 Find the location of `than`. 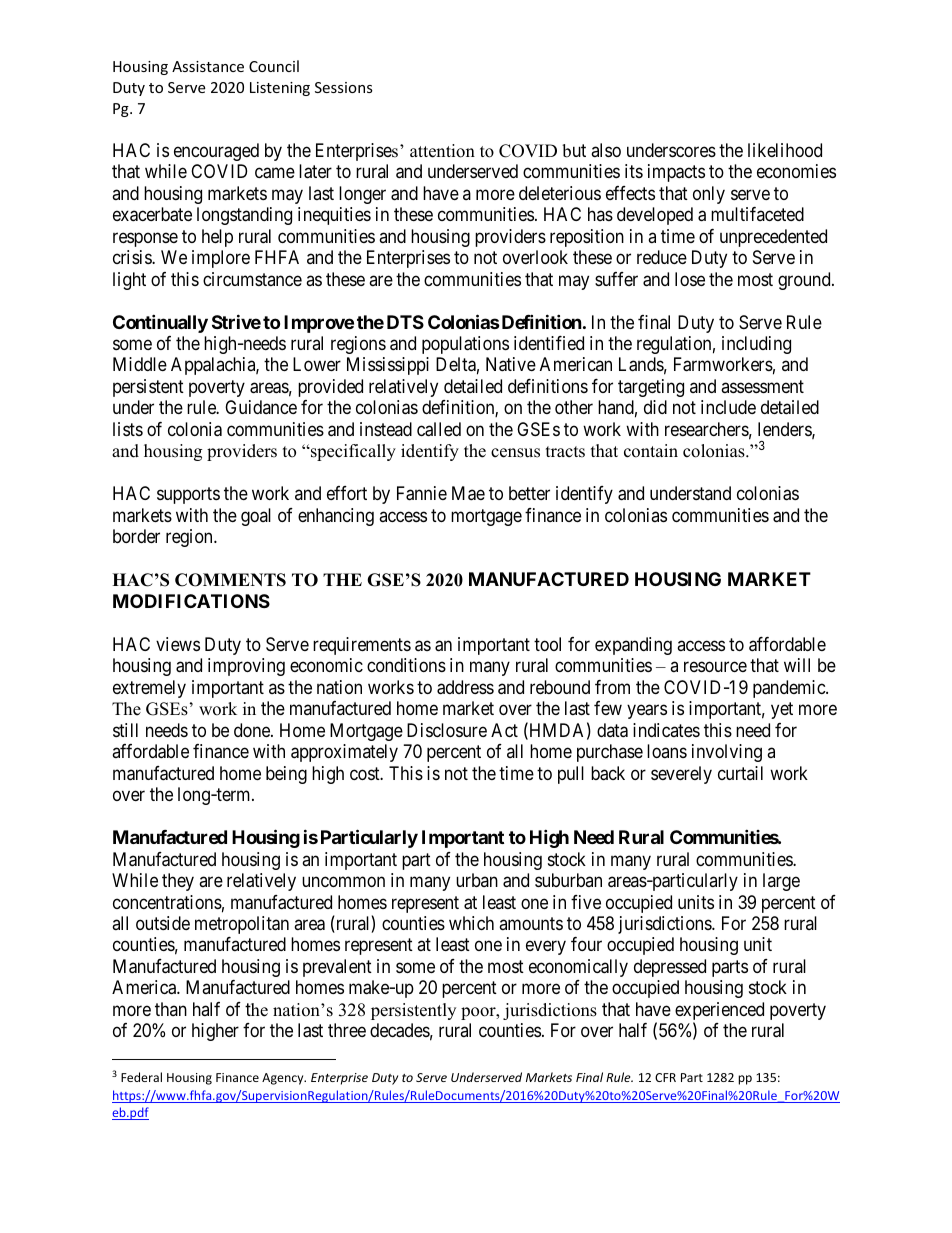

than is located at coordinates (171, 1009).
